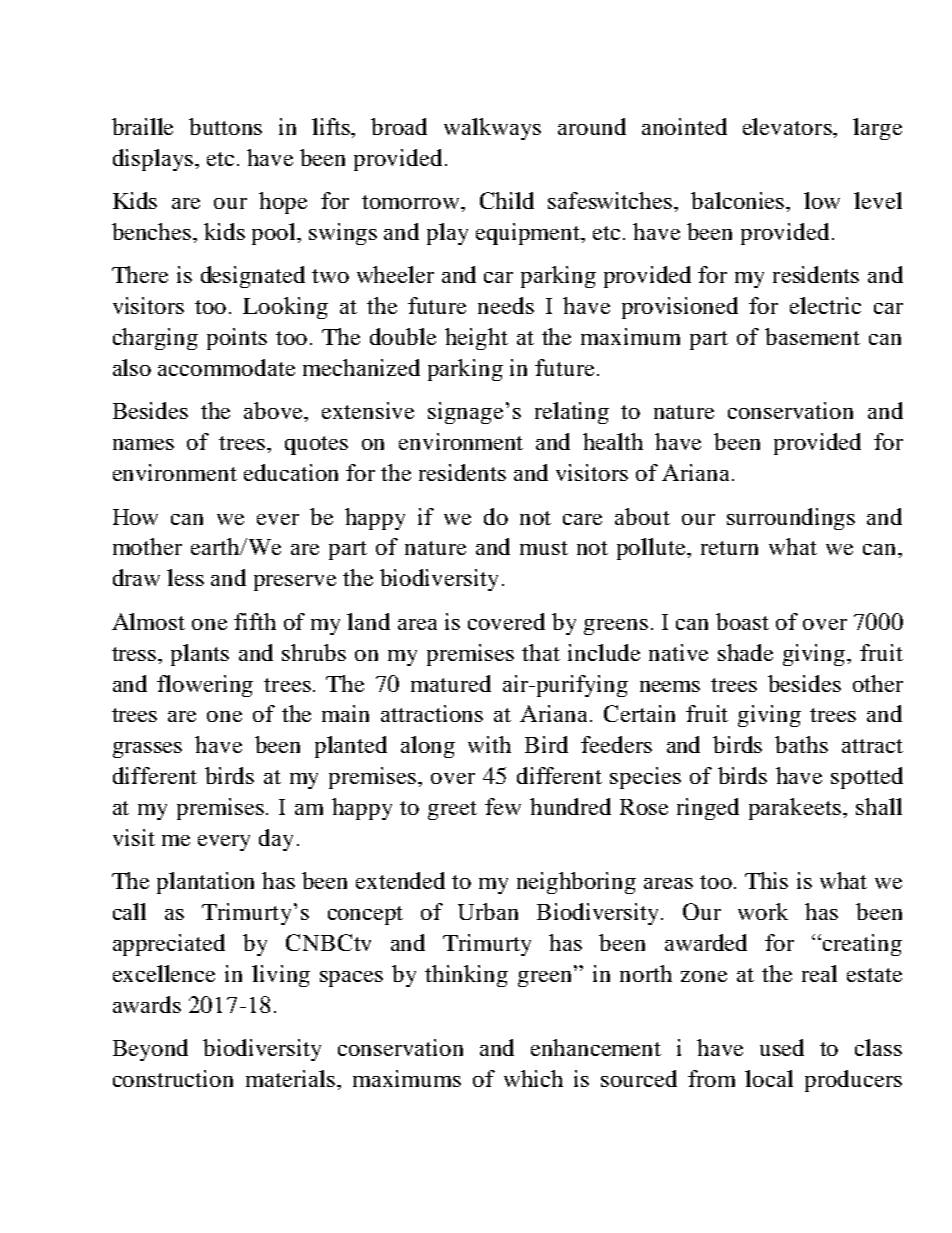 This page has height=1233, width=952. What do you see at coordinates (492, 129) in the page?
I see `walkways` at bounding box center [492, 129].
